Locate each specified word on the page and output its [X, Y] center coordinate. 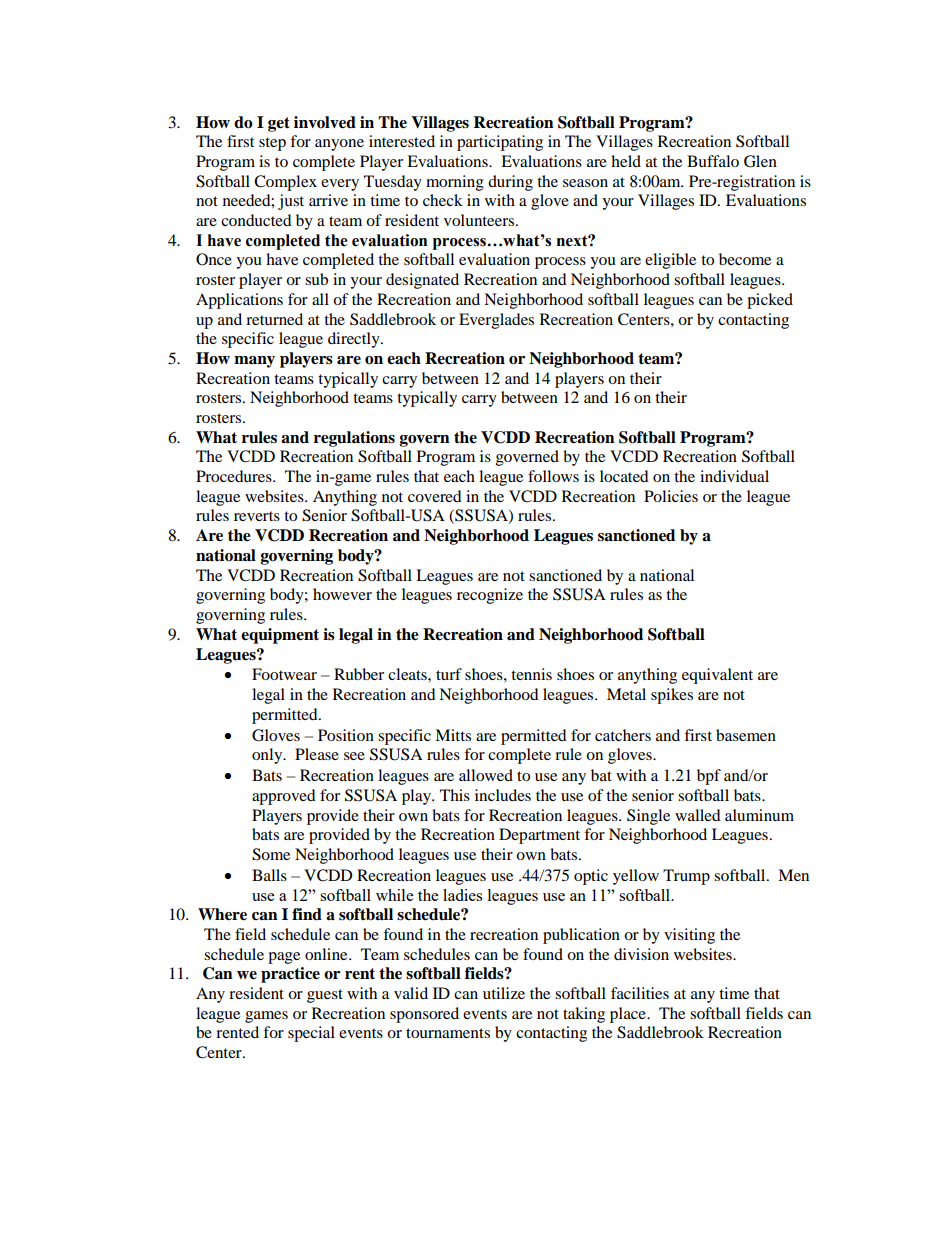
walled [698, 815]
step [272, 144]
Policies [671, 496]
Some [271, 854]
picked [770, 301]
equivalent [717, 676]
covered [435, 496]
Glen [760, 161]
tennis [531, 674]
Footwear [284, 674]
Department [539, 836]
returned [274, 319]
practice [290, 975]
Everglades [496, 321]
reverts [257, 516]
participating [500, 143]
